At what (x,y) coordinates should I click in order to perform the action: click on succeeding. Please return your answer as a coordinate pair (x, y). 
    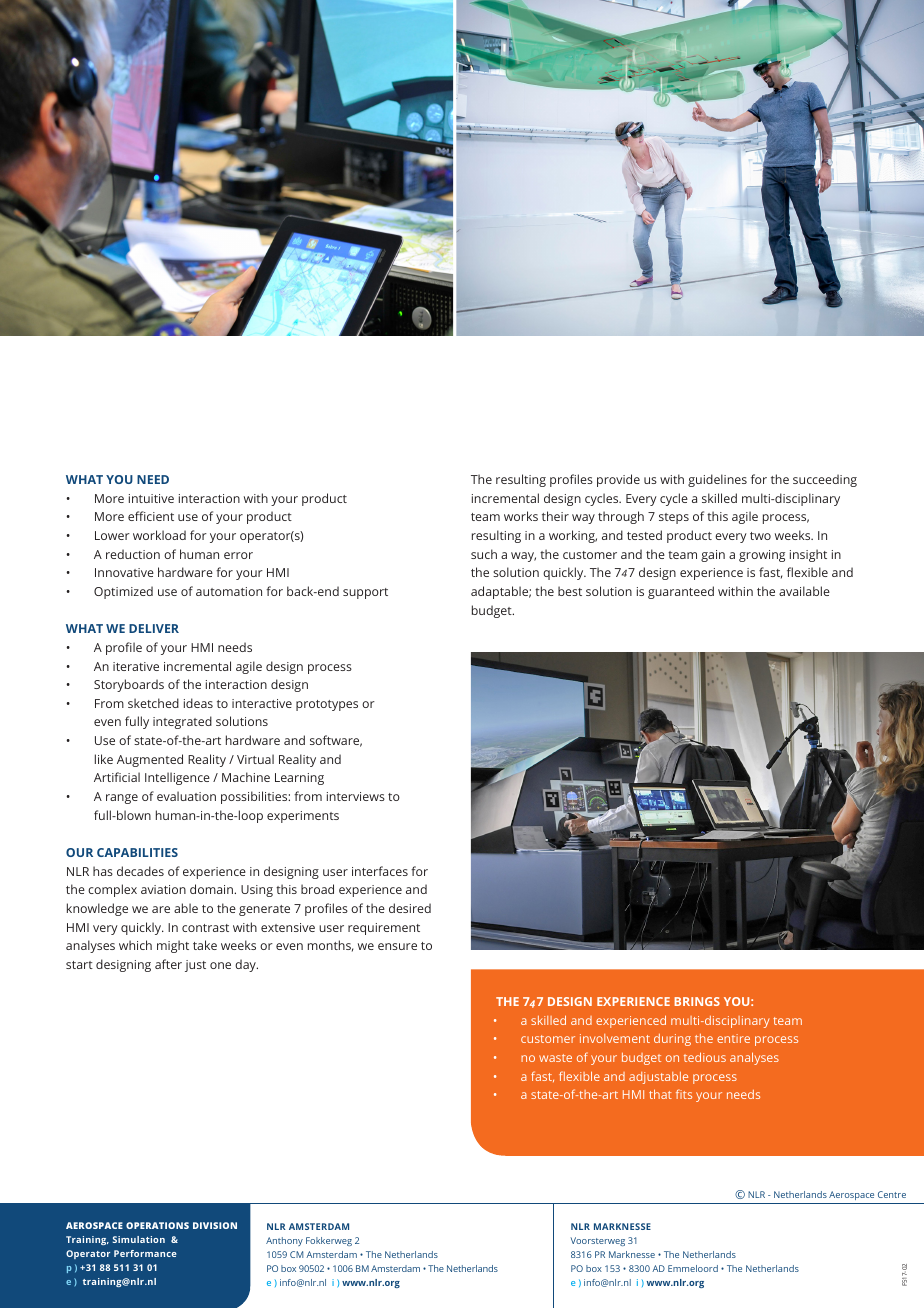
    Looking at the image, I should click on (825, 480).
